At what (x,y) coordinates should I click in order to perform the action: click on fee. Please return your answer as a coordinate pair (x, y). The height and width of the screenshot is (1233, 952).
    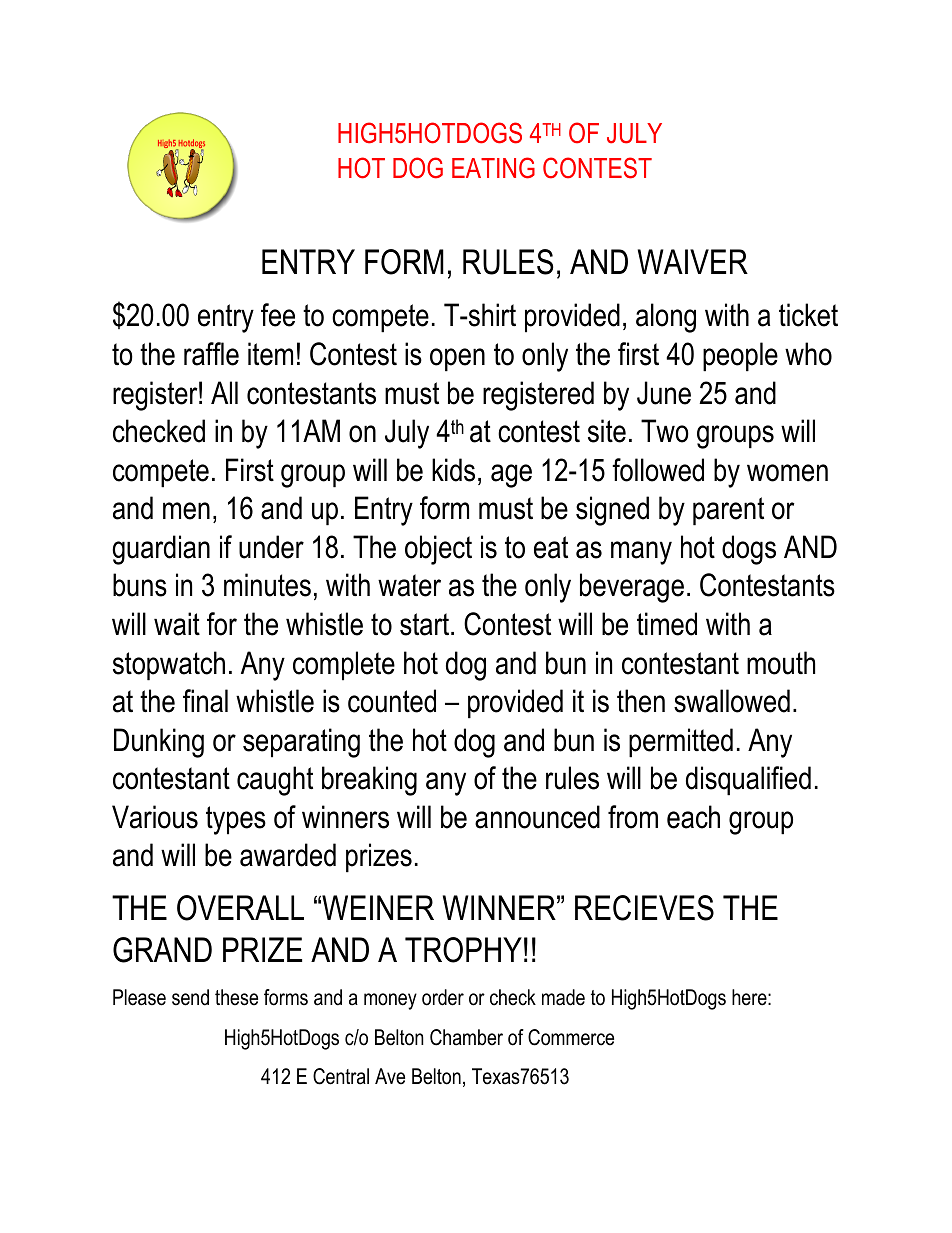
    Looking at the image, I should click on (278, 315).
